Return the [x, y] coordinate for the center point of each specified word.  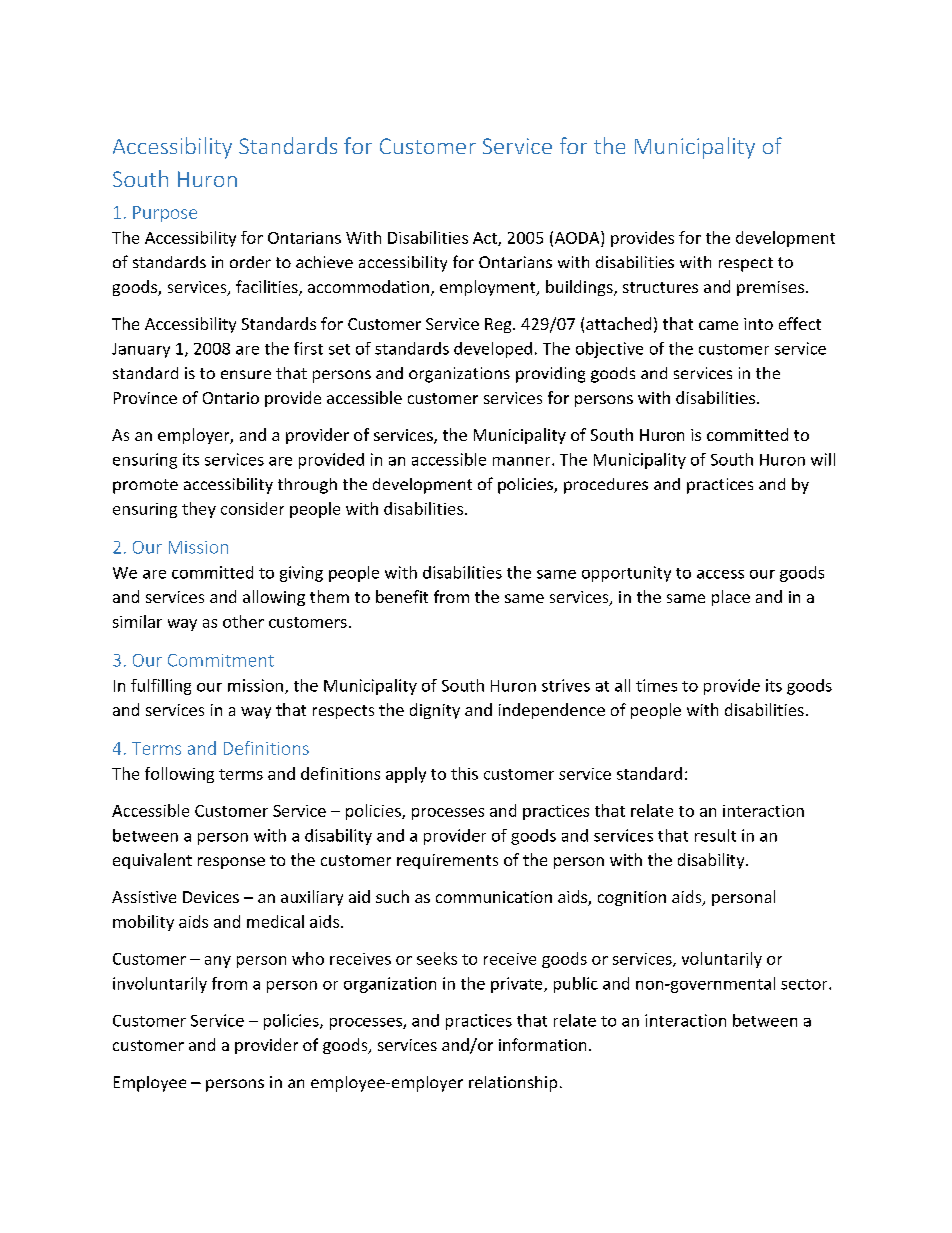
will [823, 459]
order [250, 262]
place [731, 598]
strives [566, 685]
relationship [513, 1084]
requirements [447, 861]
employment [489, 288]
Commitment [221, 660]
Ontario [231, 398]
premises [770, 288]
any [218, 962]
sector [805, 984]
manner [523, 461]
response [231, 863]
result [715, 835]
